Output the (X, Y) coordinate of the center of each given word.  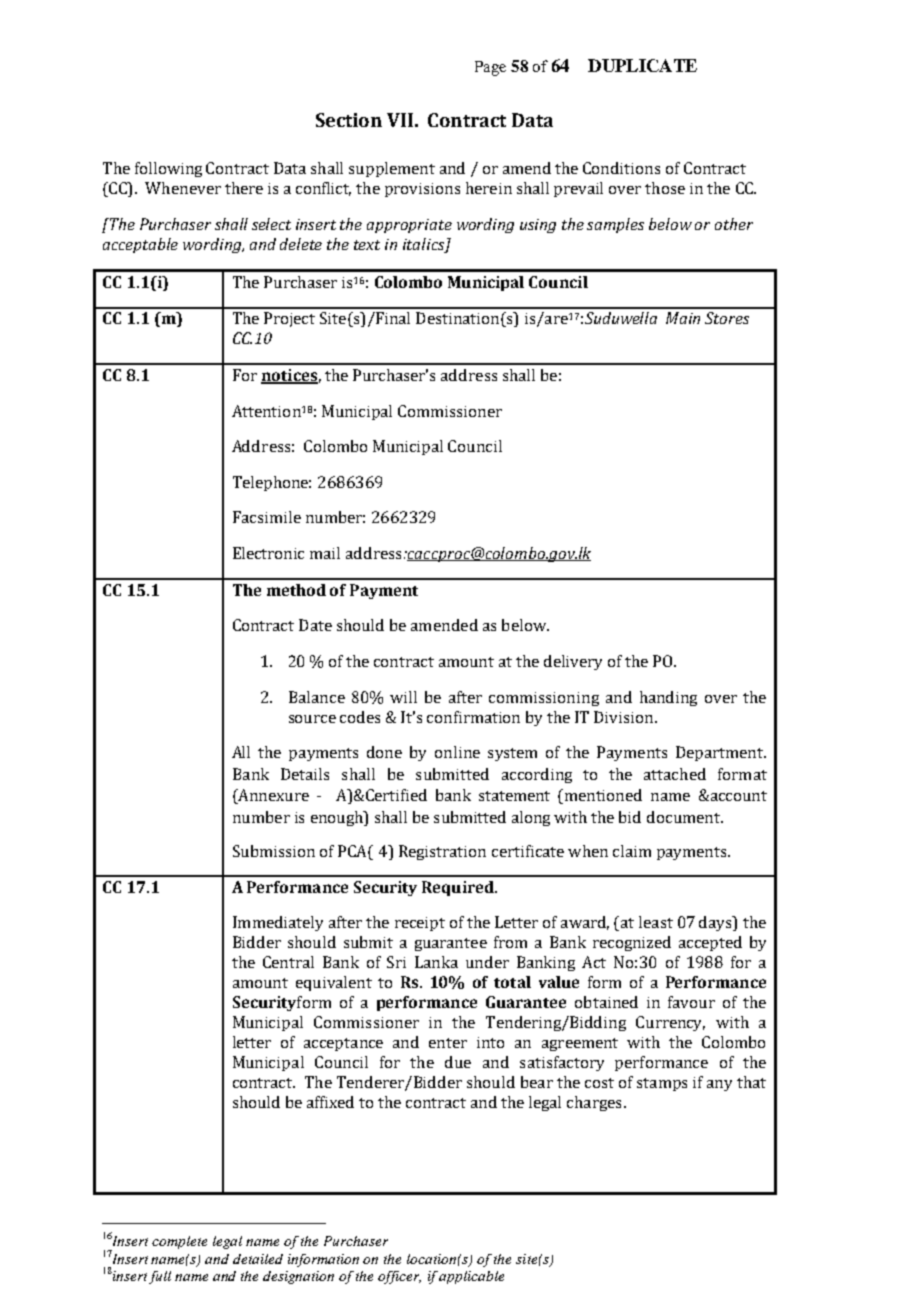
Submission (274, 851)
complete (179, 1242)
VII (400, 120)
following (168, 169)
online (457, 752)
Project (289, 319)
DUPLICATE (642, 65)
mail (325, 553)
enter (448, 1043)
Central (288, 962)
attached (675, 774)
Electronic (268, 553)
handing (668, 698)
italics (425, 245)
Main (683, 318)
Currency (670, 1023)
